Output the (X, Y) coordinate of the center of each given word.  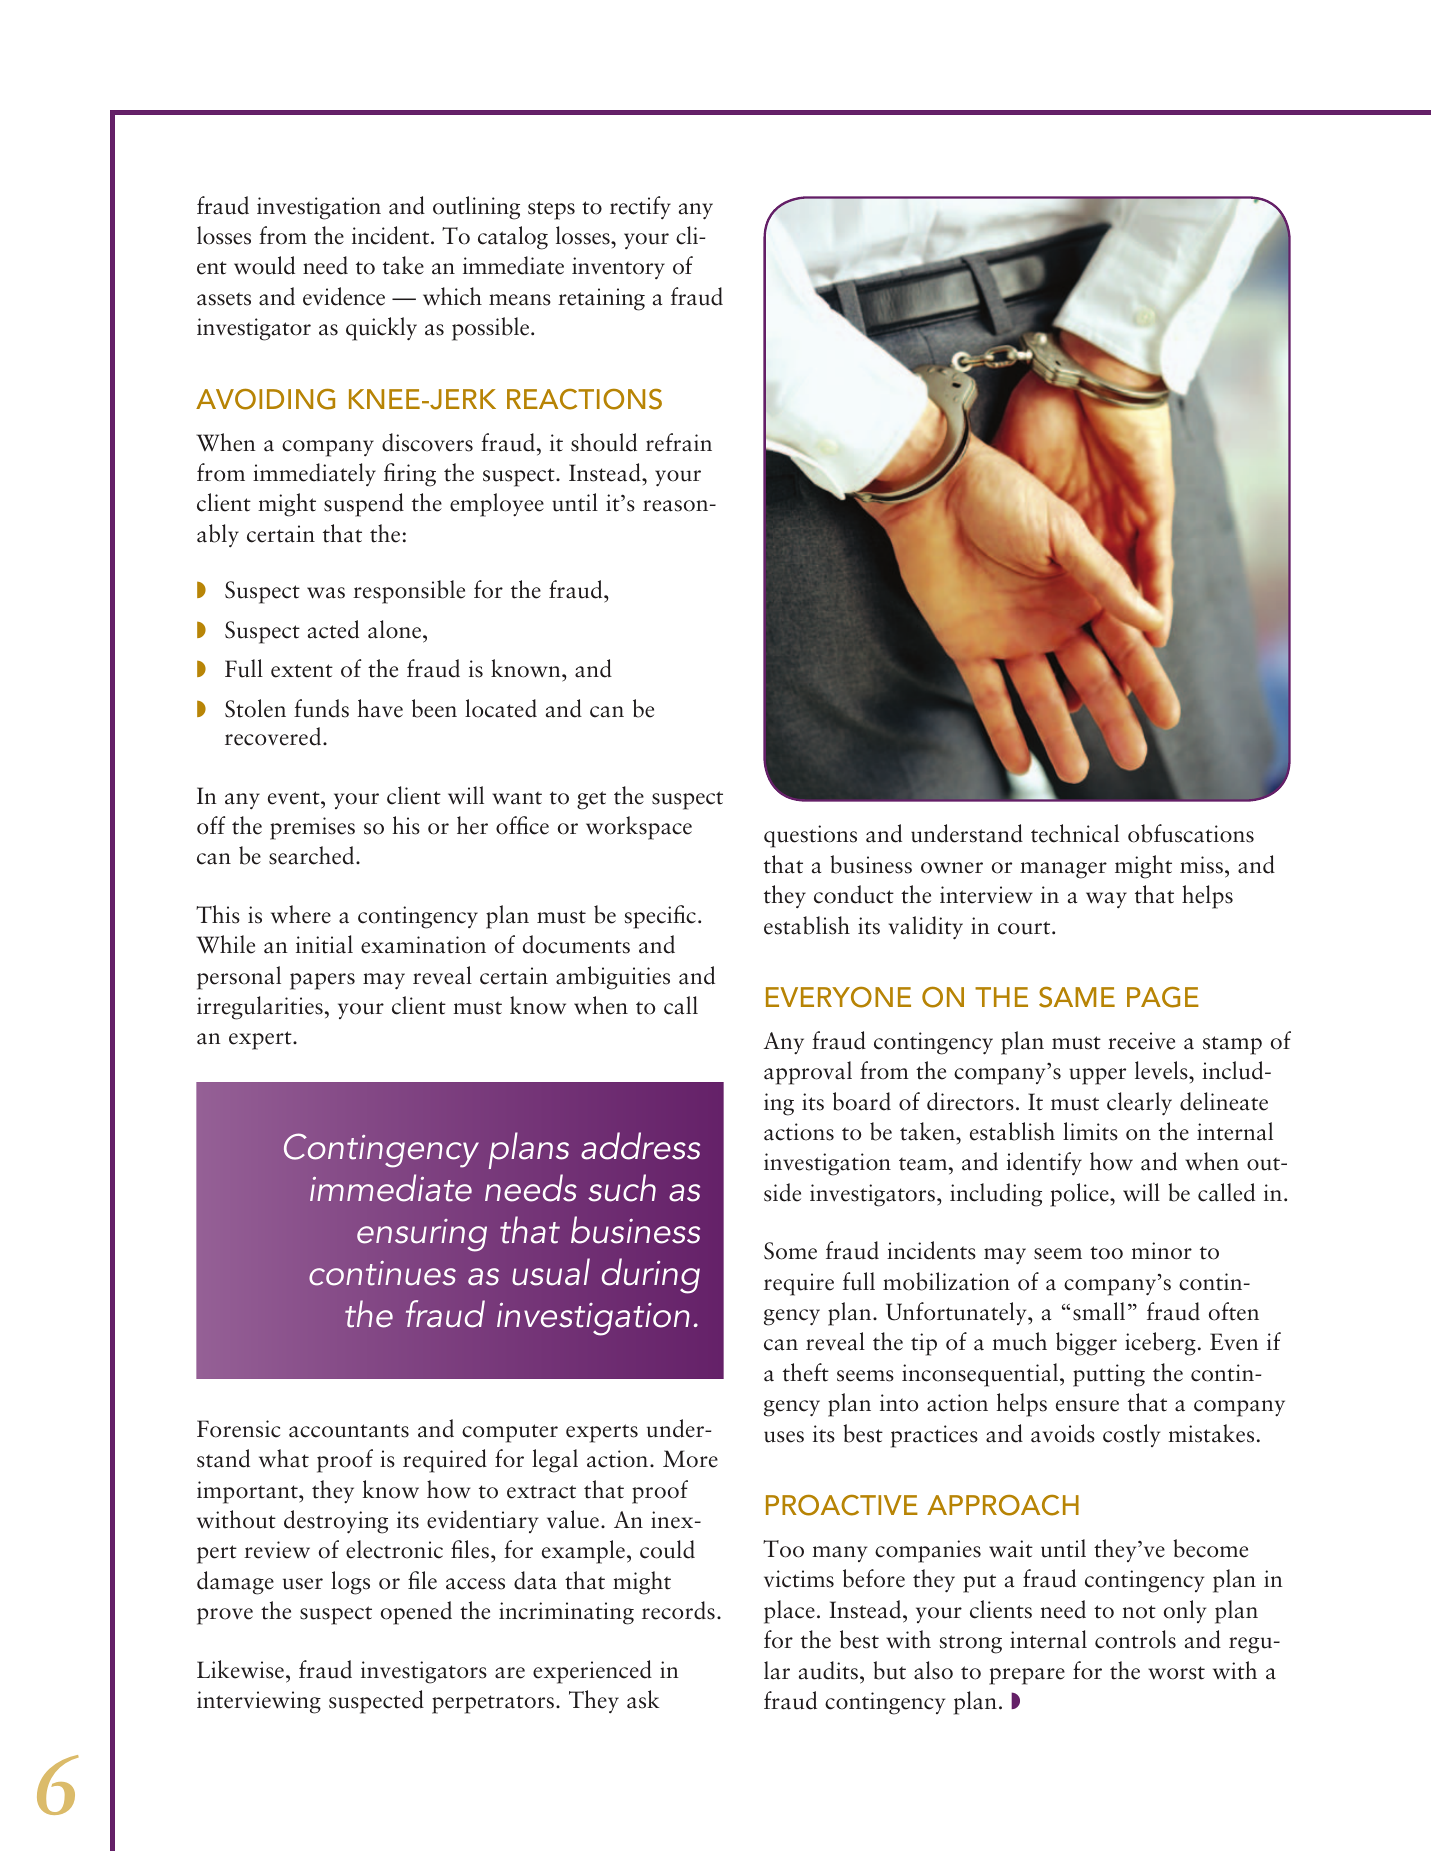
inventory (618, 268)
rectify (640, 207)
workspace (639, 828)
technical (1075, 833)
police (1080, 1195)
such (622, 1188)
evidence (344, 296)
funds (321, 708)
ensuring (422, 1235)
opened (416, 1613)
